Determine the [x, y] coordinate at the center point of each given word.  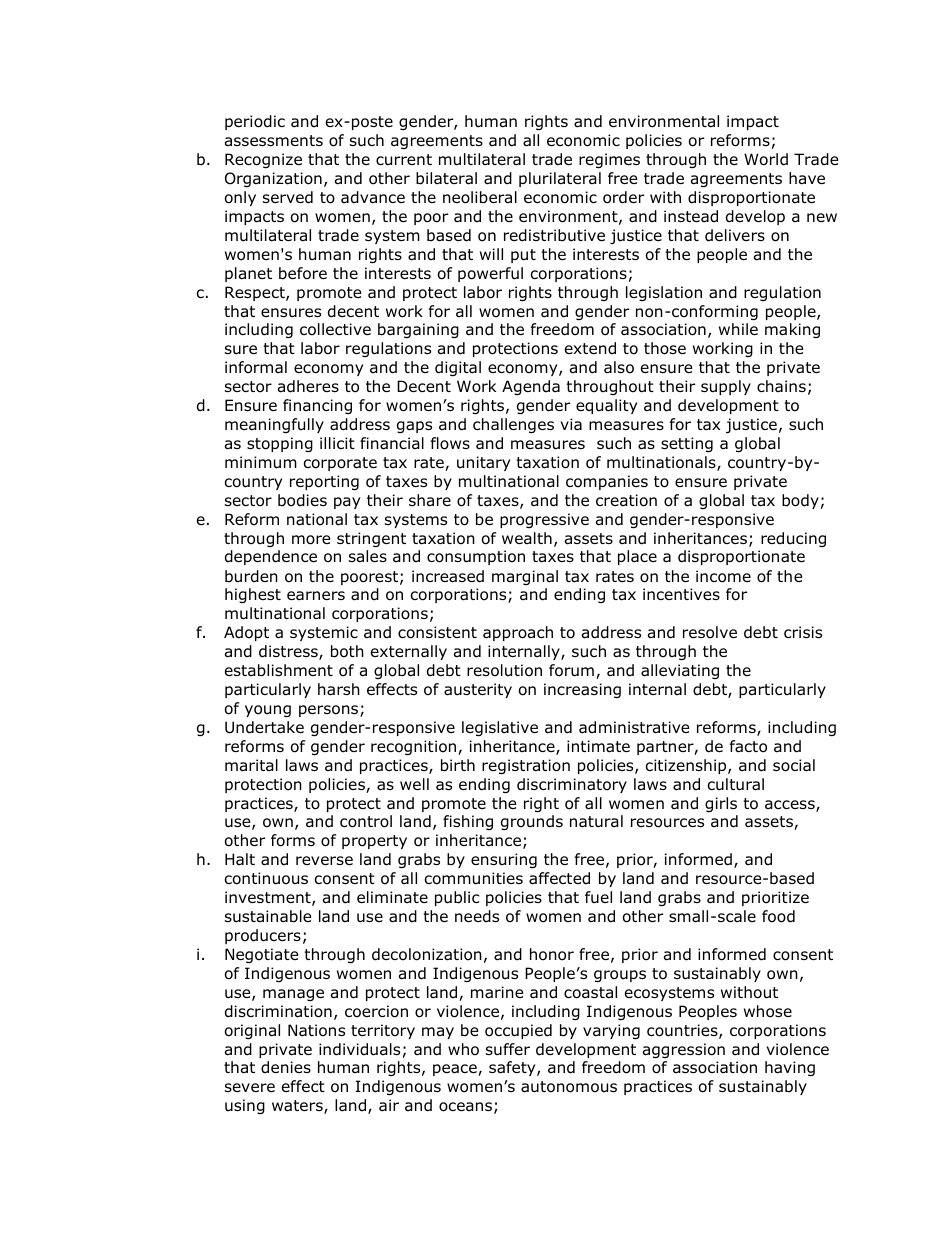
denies [286, 1067]
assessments [274, 141]
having [790, 1068]
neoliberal [480, 197]
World [766, 159]
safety [513, 1068]
